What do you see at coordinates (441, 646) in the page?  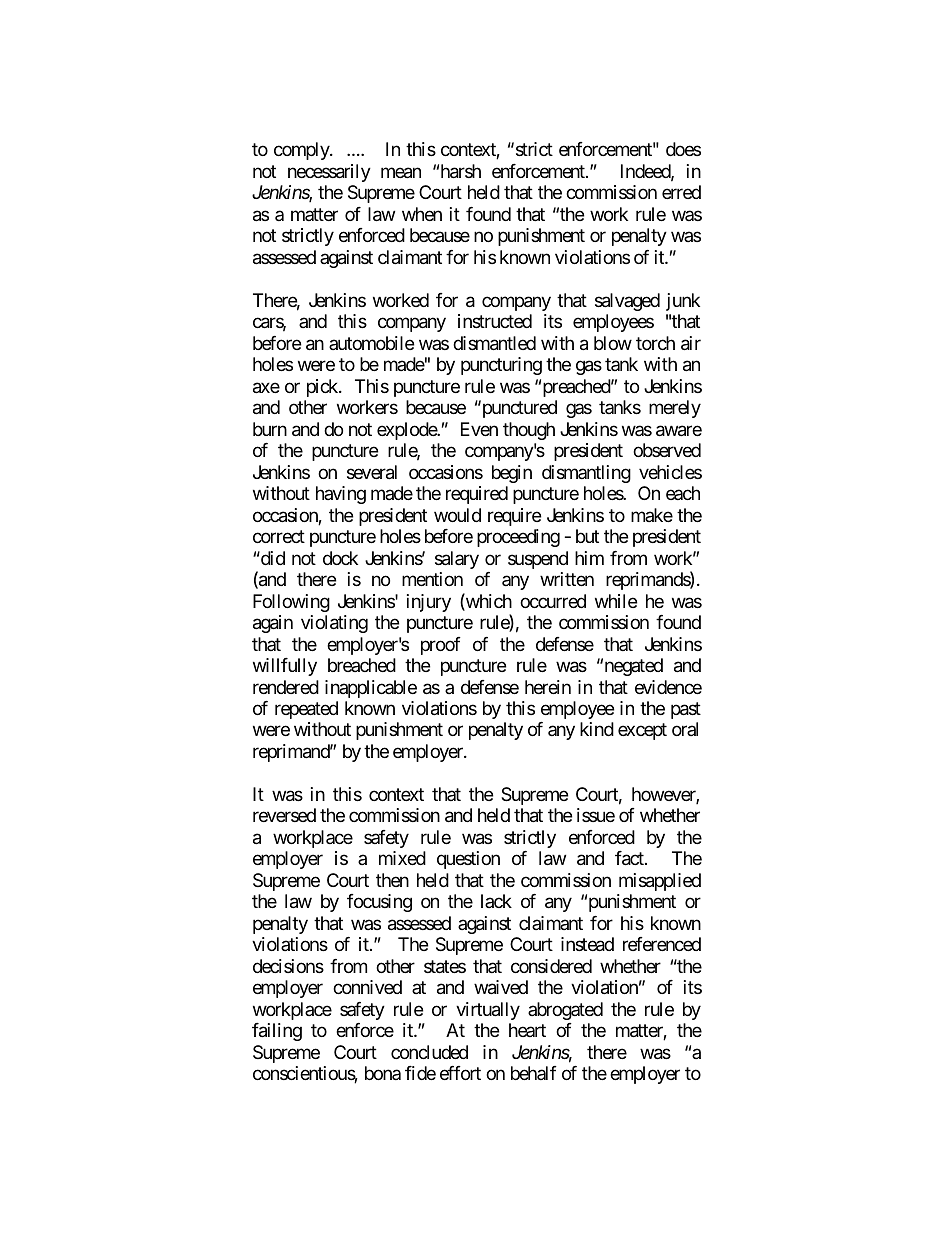 I see `proof` at bounding box center [441, 646].
